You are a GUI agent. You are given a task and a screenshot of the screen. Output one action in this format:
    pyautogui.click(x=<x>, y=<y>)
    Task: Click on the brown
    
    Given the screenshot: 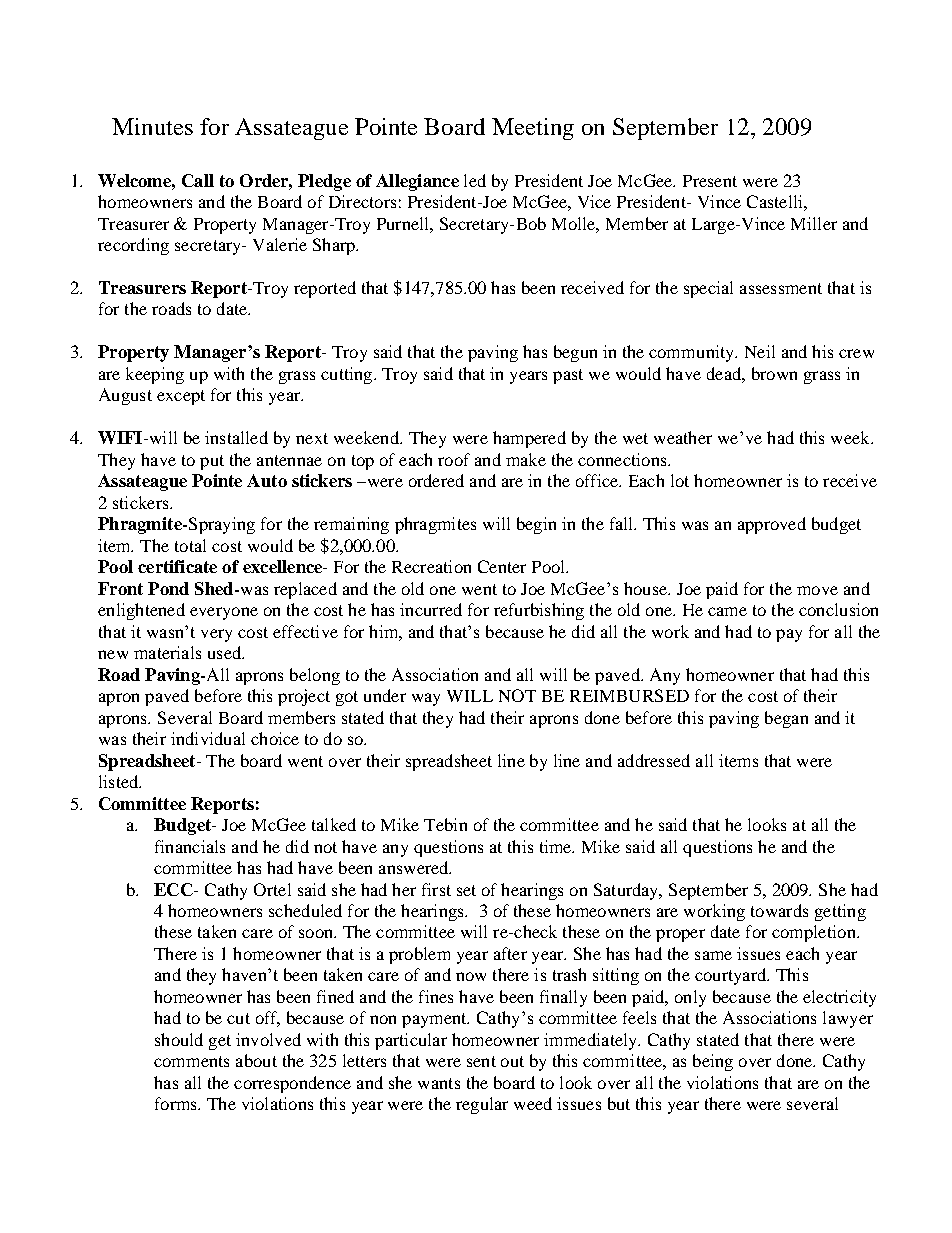 What is the action you would take?
    pyautogui.click(x=774, y=373)
